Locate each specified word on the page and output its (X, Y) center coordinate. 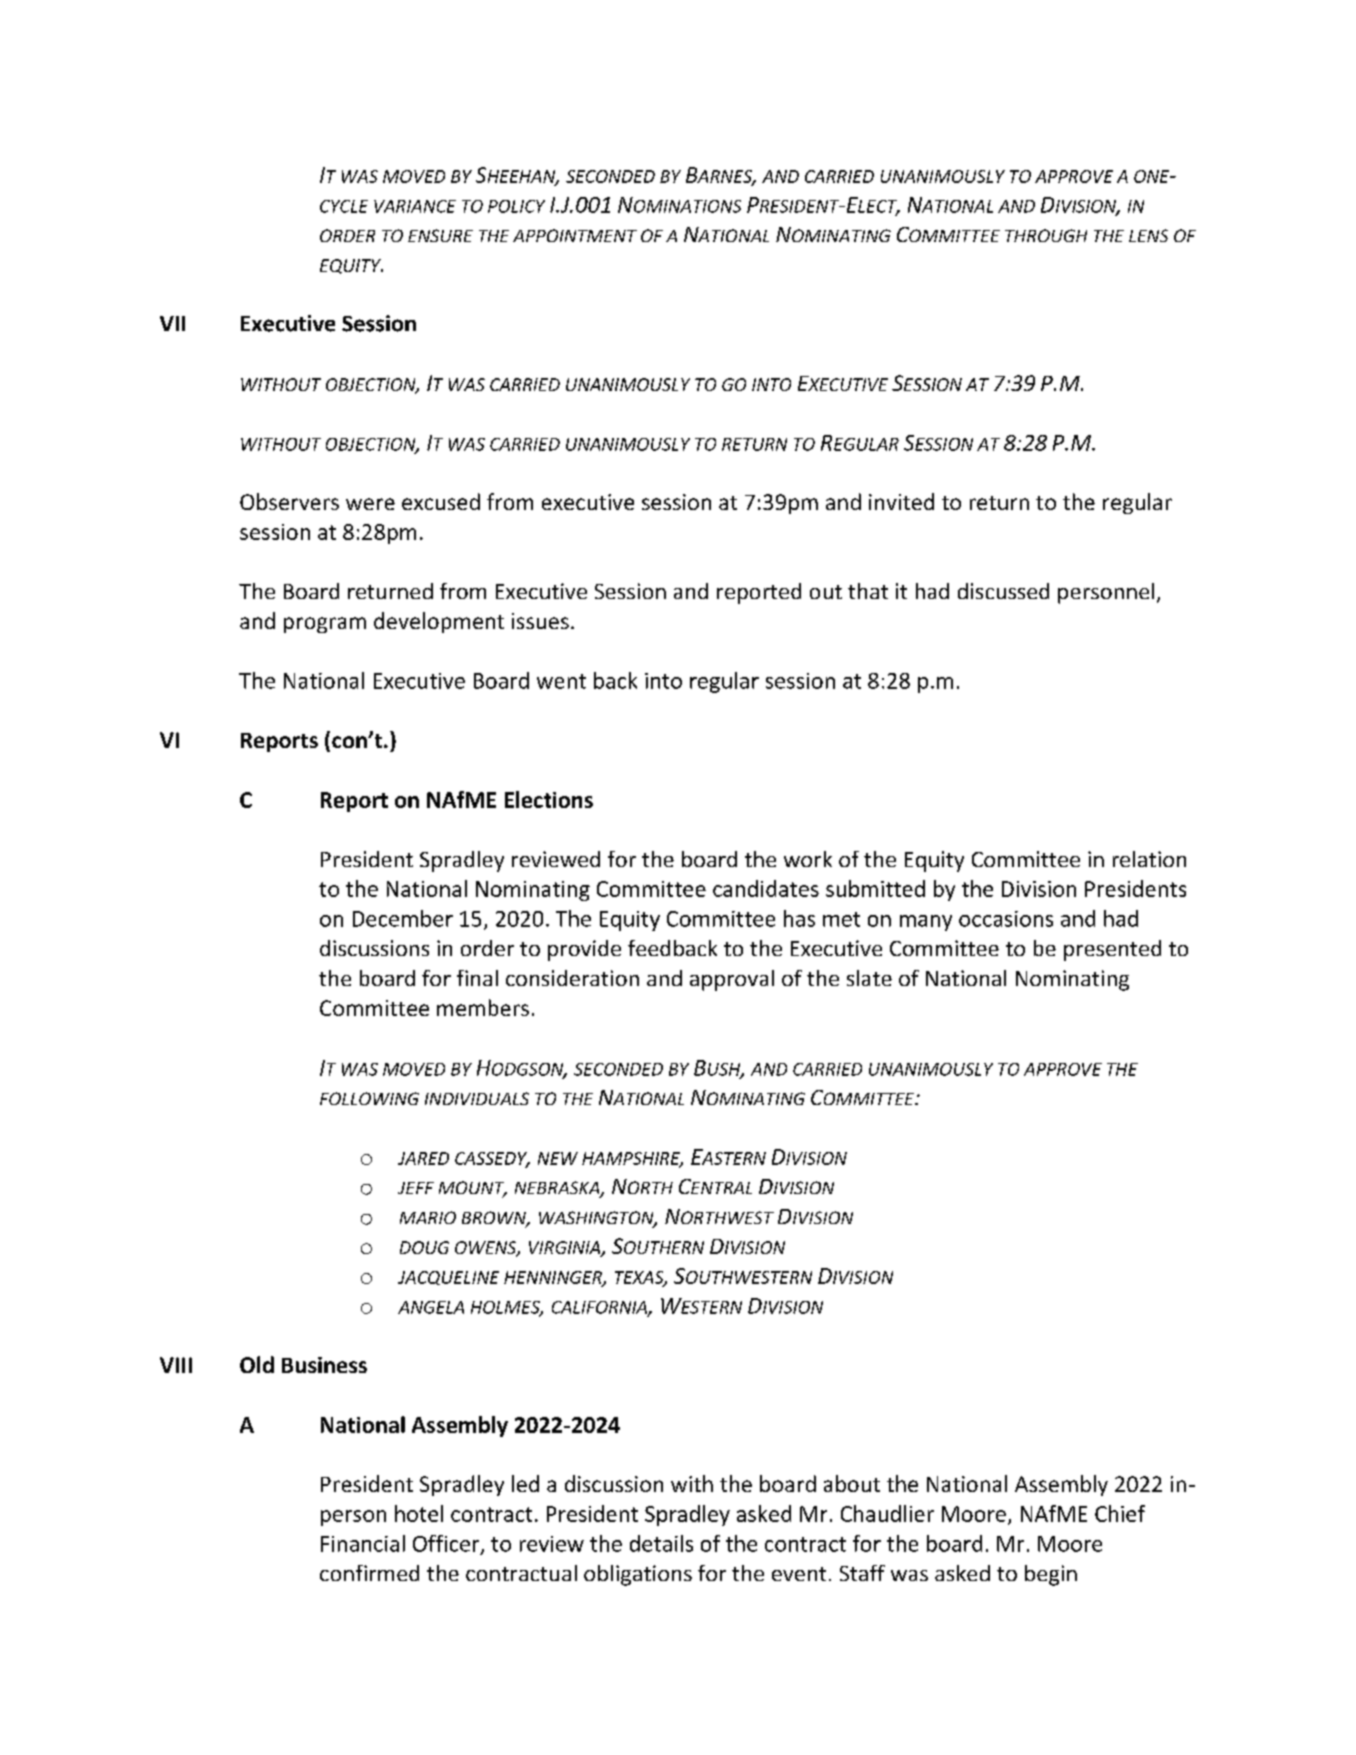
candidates (766, 888)
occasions (1006, 919)
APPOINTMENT (575, 235)
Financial (363, 1543)
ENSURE (440, 235)
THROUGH (1046, 235)
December (403, 918)
